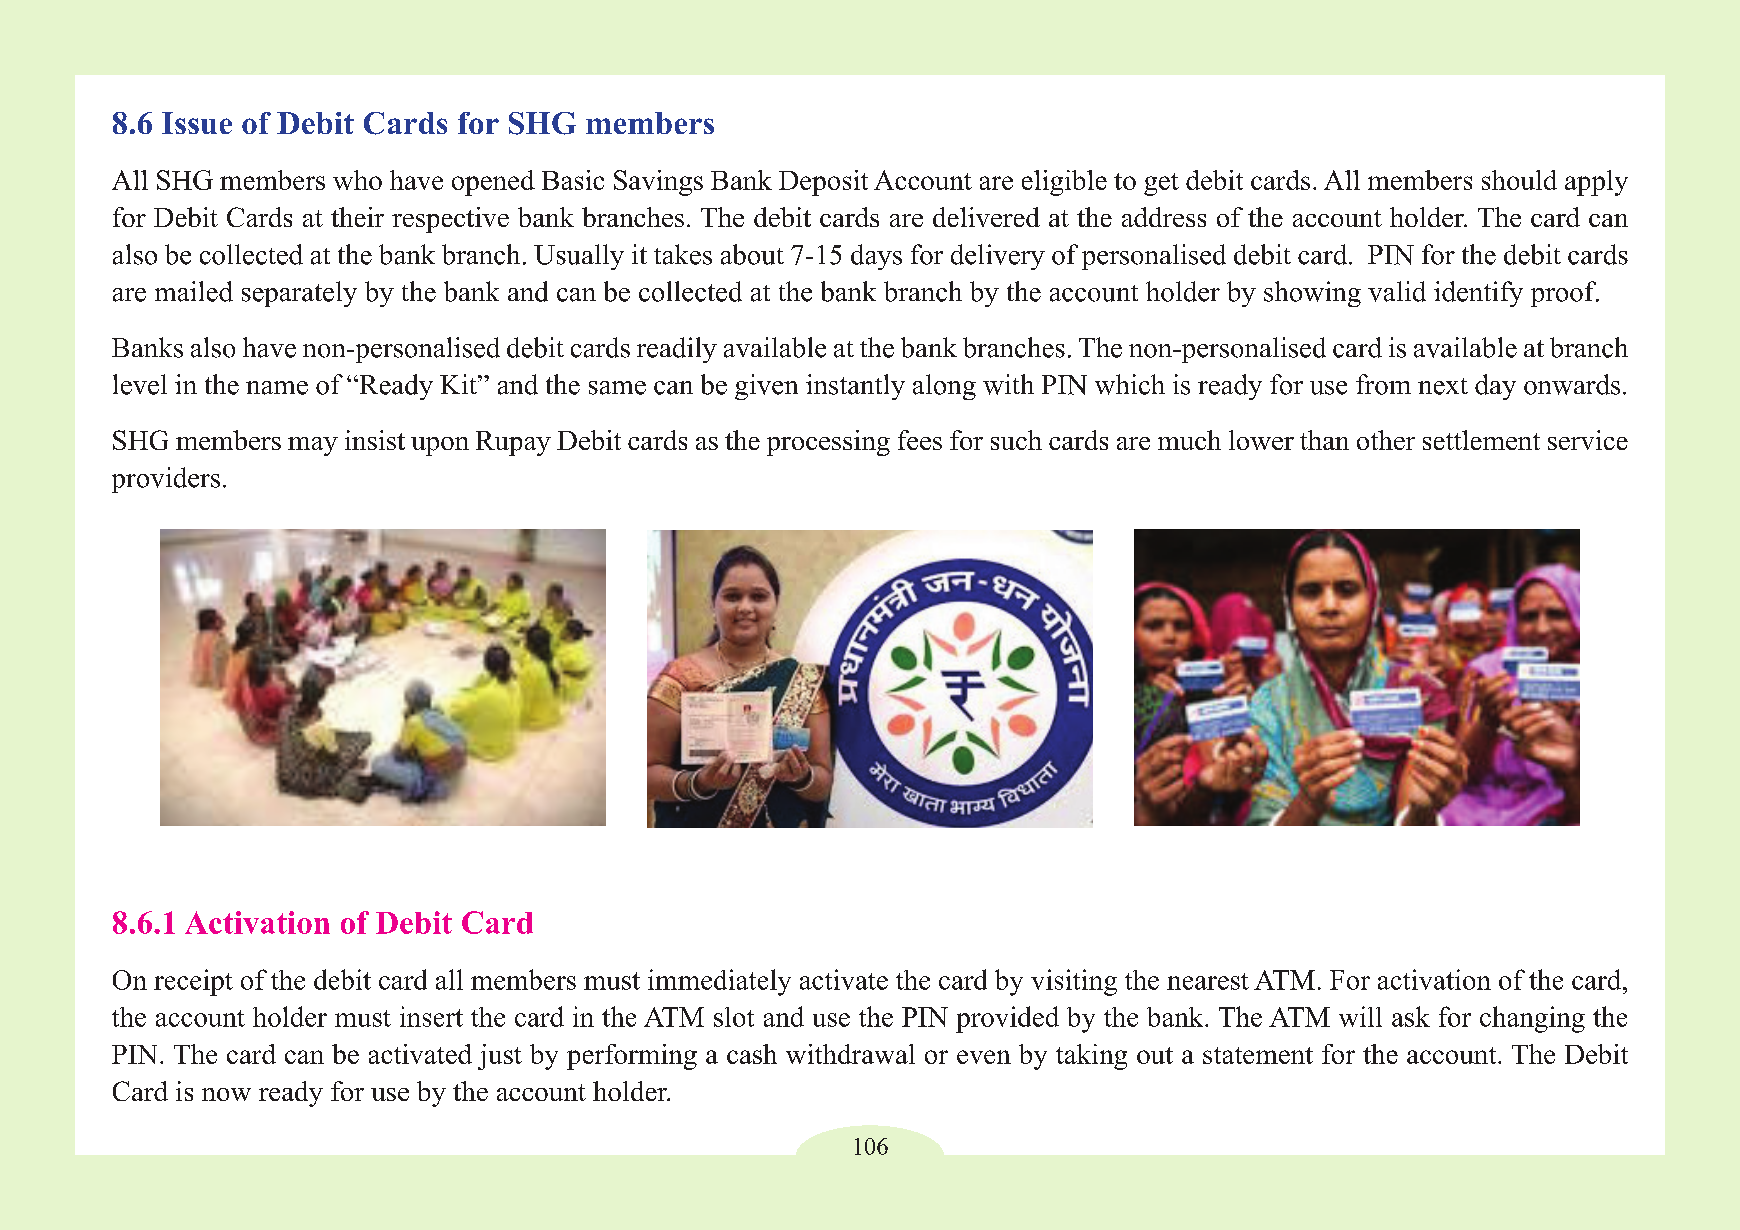 The width and height of the screenshot is (1740, 1230). Describe the element at coordinates (1519, 180) in the screenshot. I see `should` at that location.
